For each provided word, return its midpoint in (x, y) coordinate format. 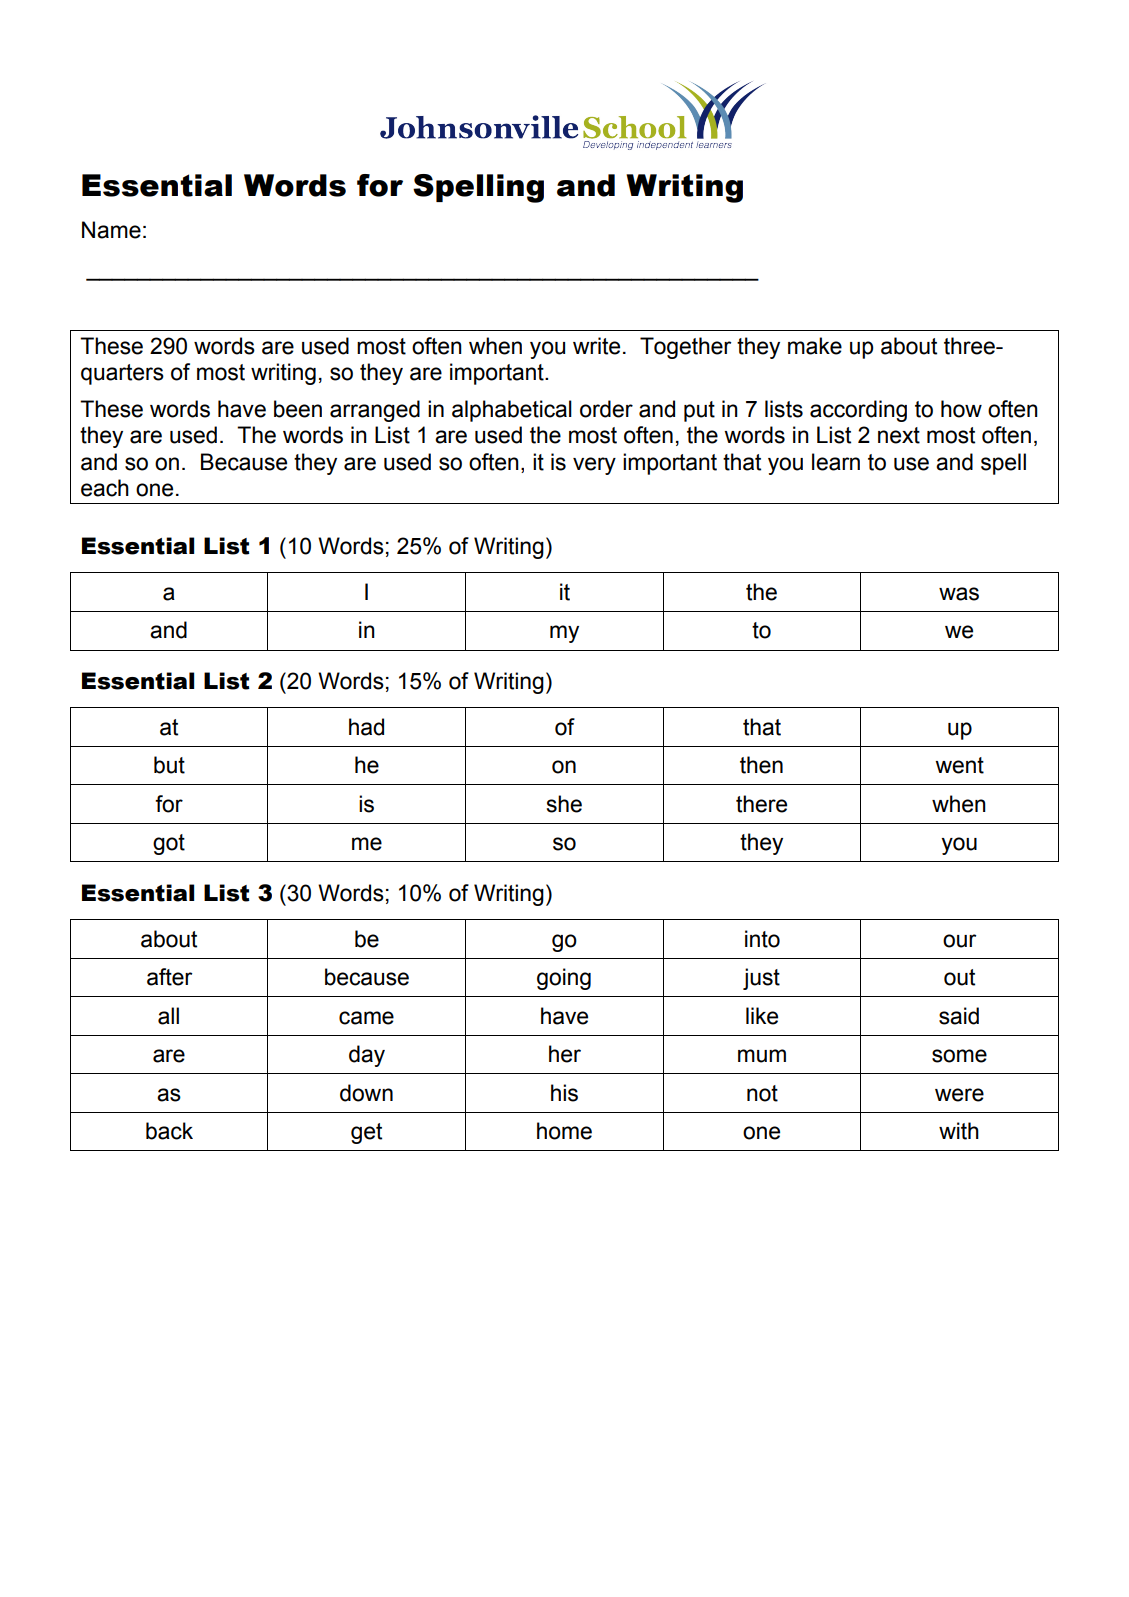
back (169, 1131)
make (815, 346)
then (761, 765)
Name (111, 230)
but (169, 765)
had (366, 727)
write (596, 346)
